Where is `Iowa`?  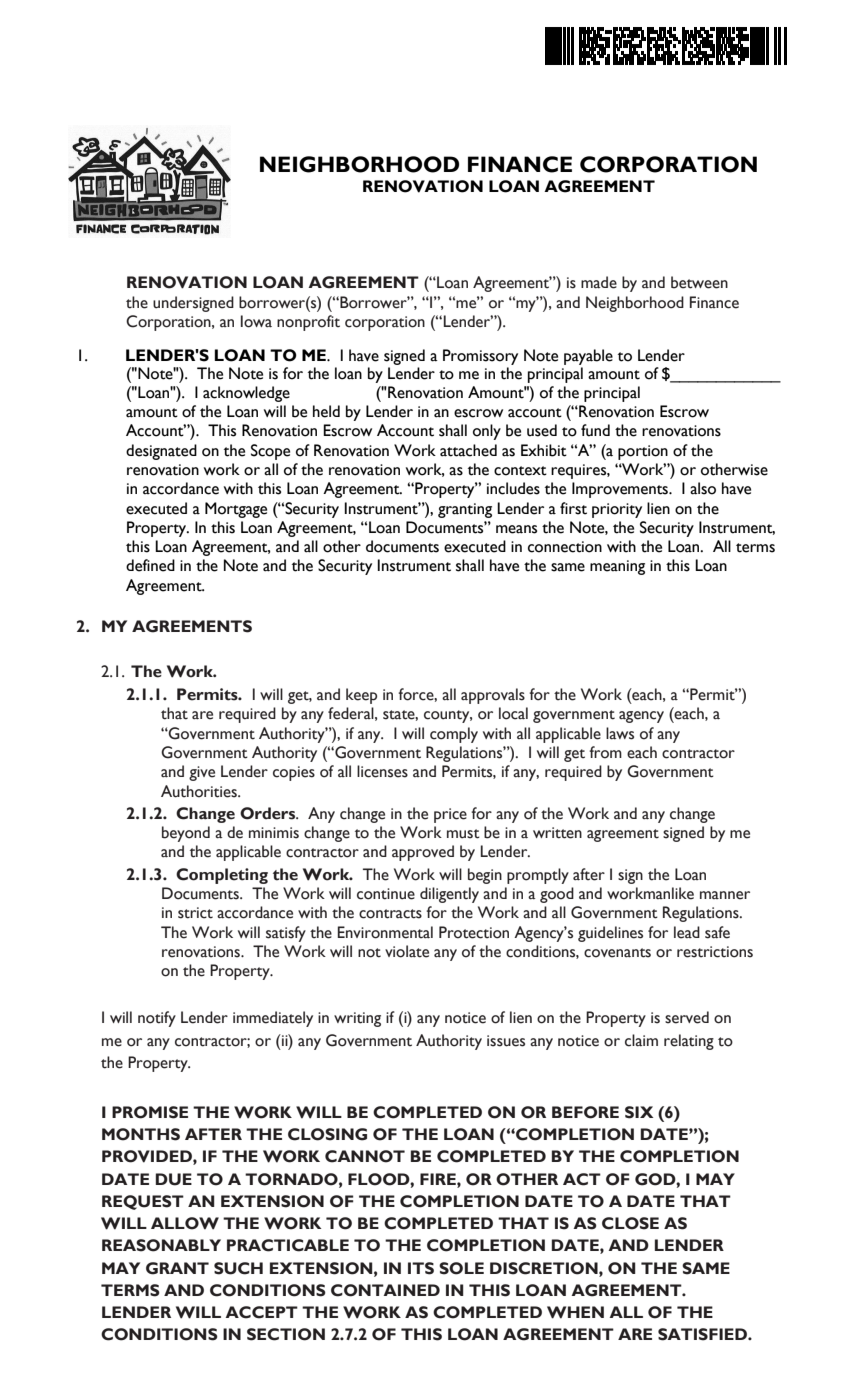 Iowa is located at coordinates (256, 321).
